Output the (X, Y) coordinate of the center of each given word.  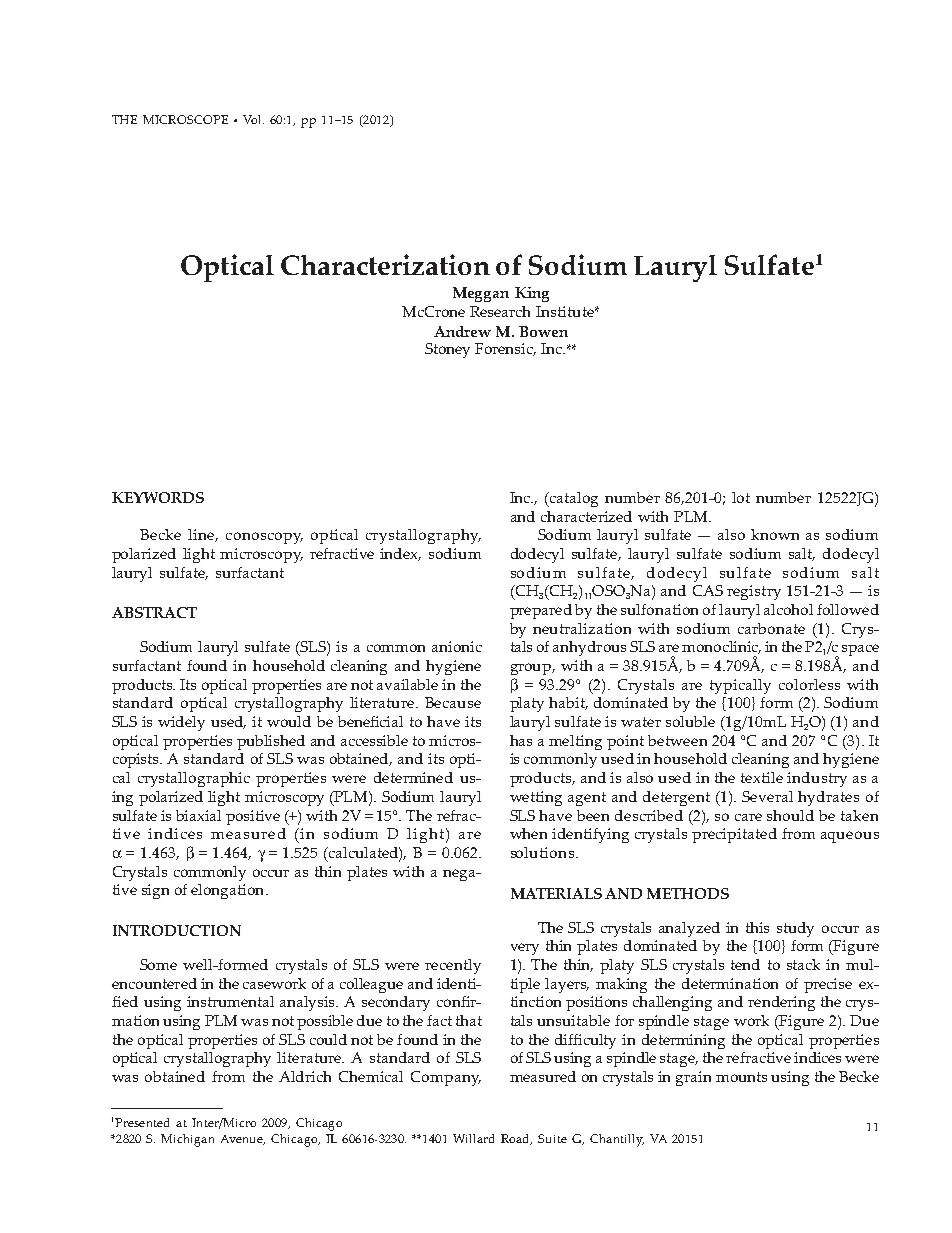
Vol (253, 119)
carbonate (771, 628)
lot (741, 497)
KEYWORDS (158, 497)
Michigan (187, 1140)
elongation (229, 891)
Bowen (543, 331)
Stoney (447, 350)
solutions (542, 852)
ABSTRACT (154, 612)
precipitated (734, 835)
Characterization (385, 264)
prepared (541, 611)
